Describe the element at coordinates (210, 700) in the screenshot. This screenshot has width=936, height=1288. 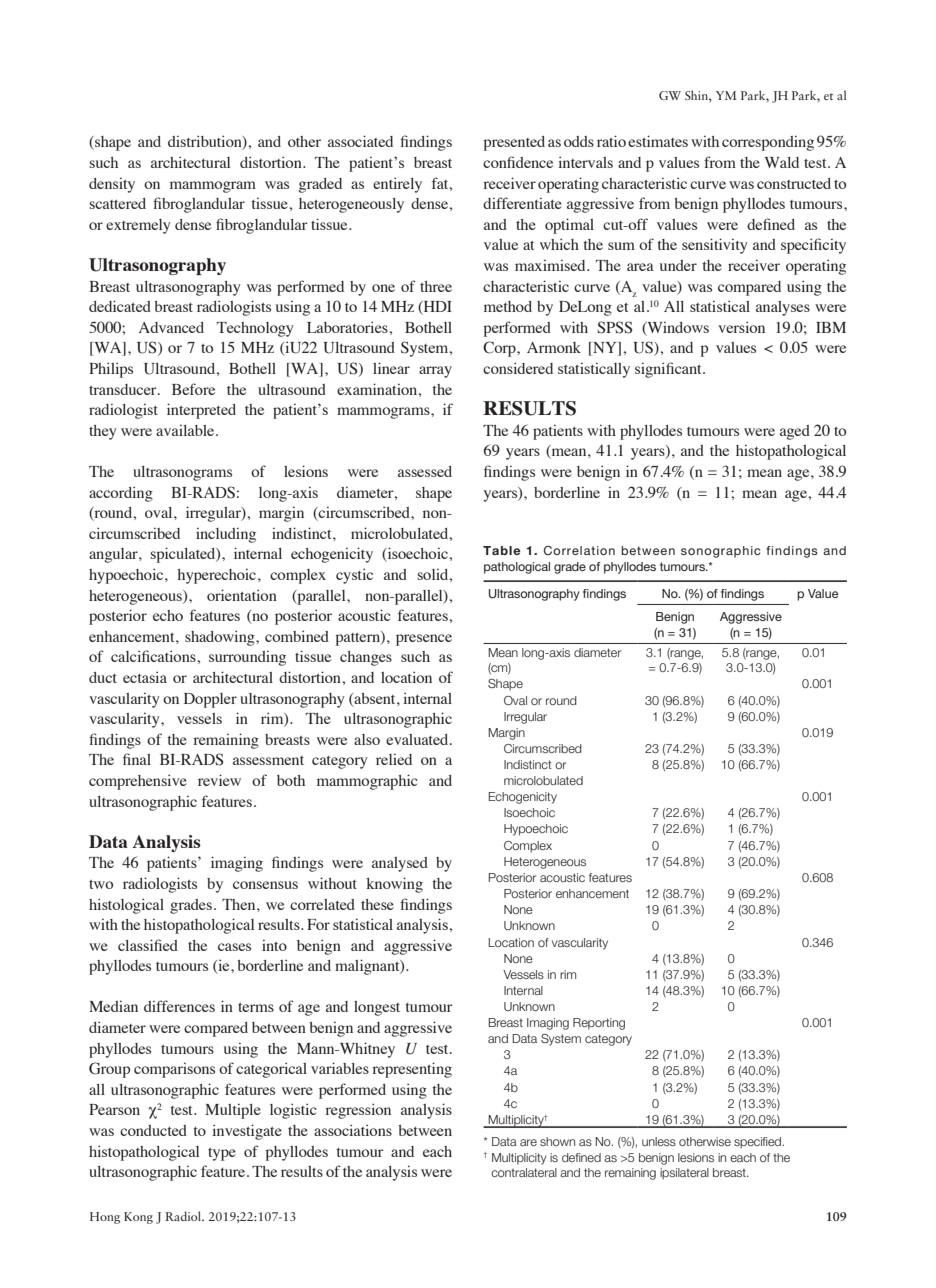
I see `Doppler` at that location.
